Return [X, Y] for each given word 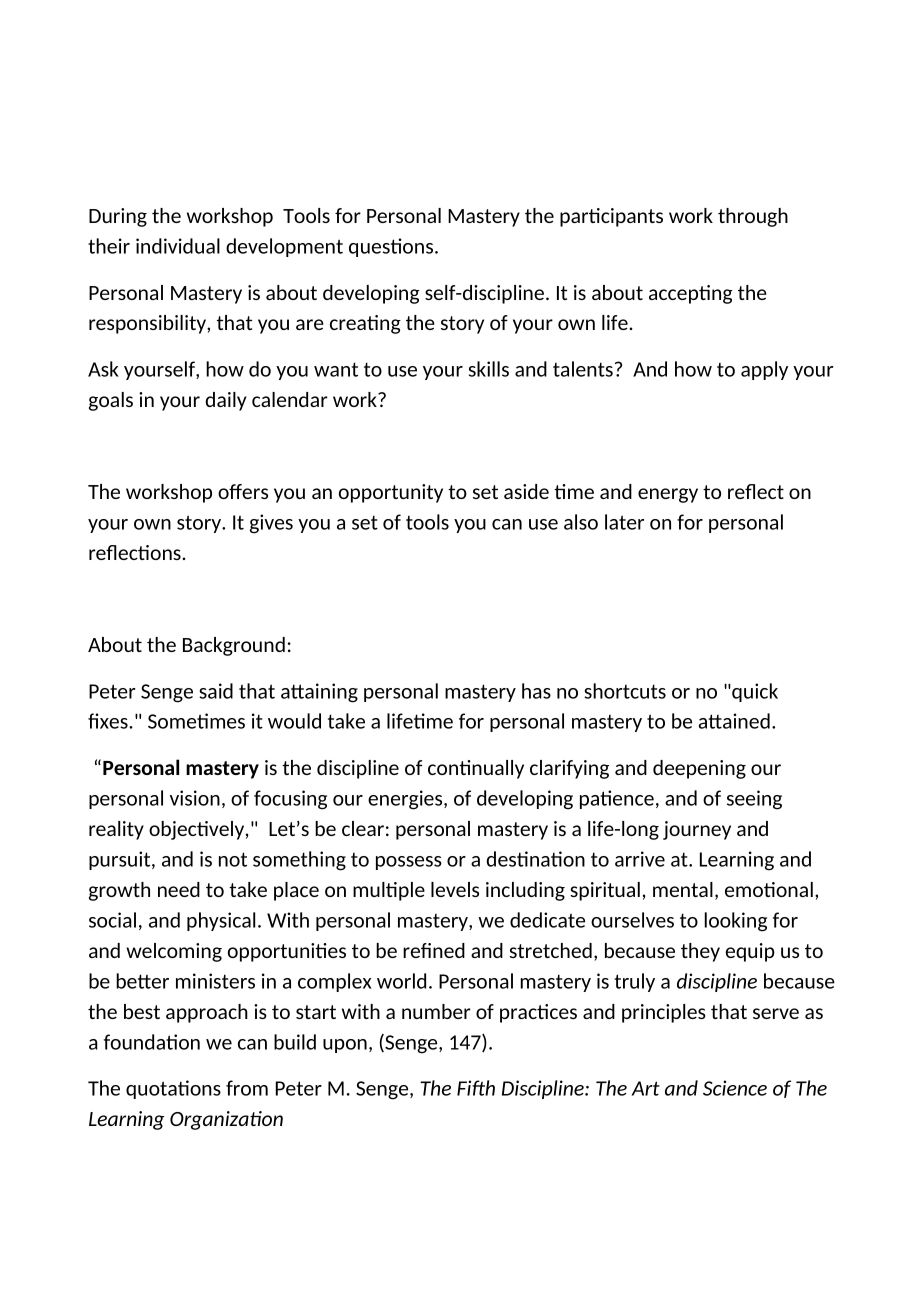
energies [406, 800]
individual [178, 246]
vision [195, 798]
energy [668, 495]
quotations [173, 1089]
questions [392, 247]
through [753, 217]
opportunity [391, 493]
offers [243, 491]
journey [697, 830]
